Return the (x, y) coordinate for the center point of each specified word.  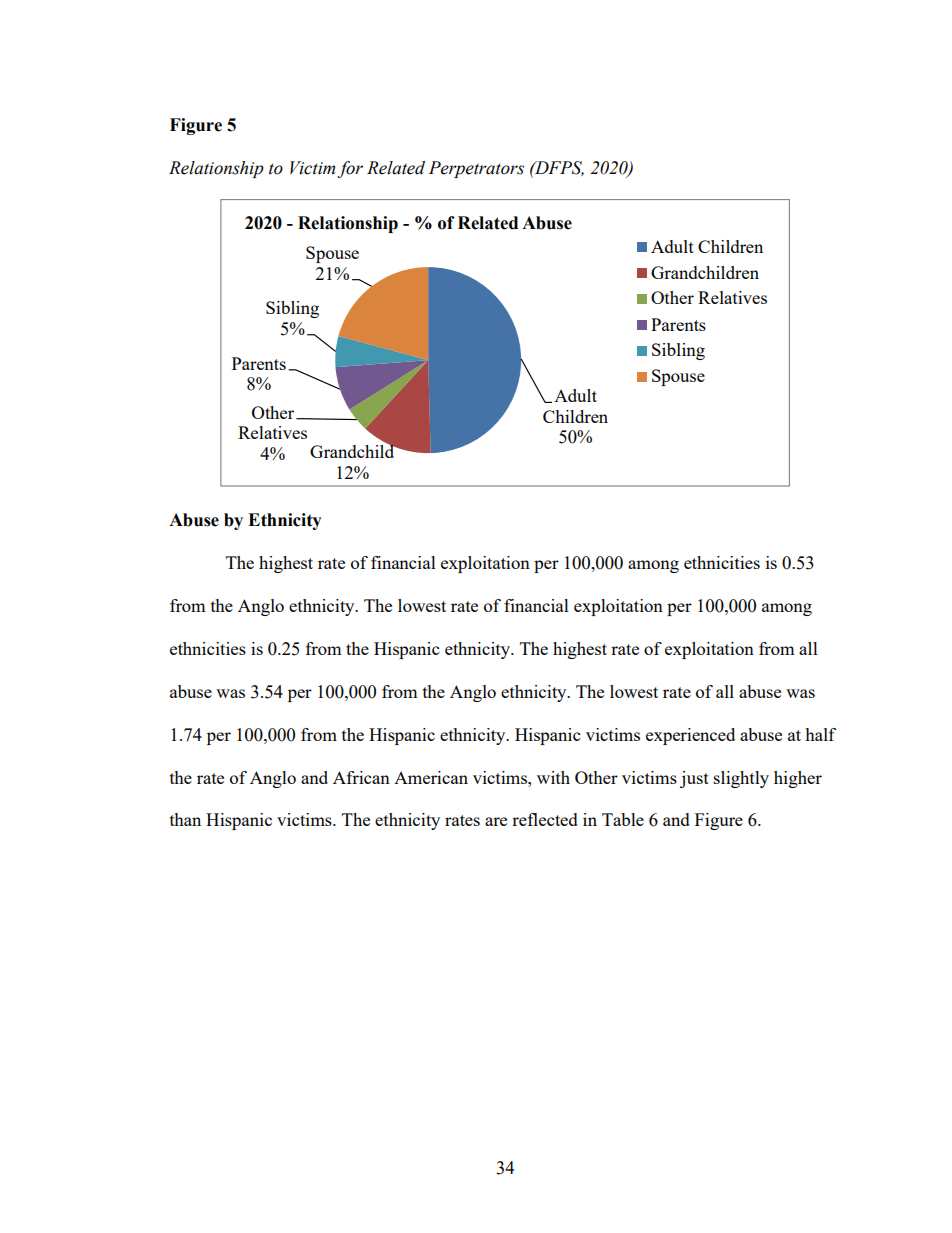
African (361, 777)
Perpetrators (476, 169)
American (431, 777)
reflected (545, 819)
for (350, 169)
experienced (690, 736)
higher (798, 779)
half (820, 734)
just (694, 779)
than (185, 819)
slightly (741, 779)
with (553, 777)
